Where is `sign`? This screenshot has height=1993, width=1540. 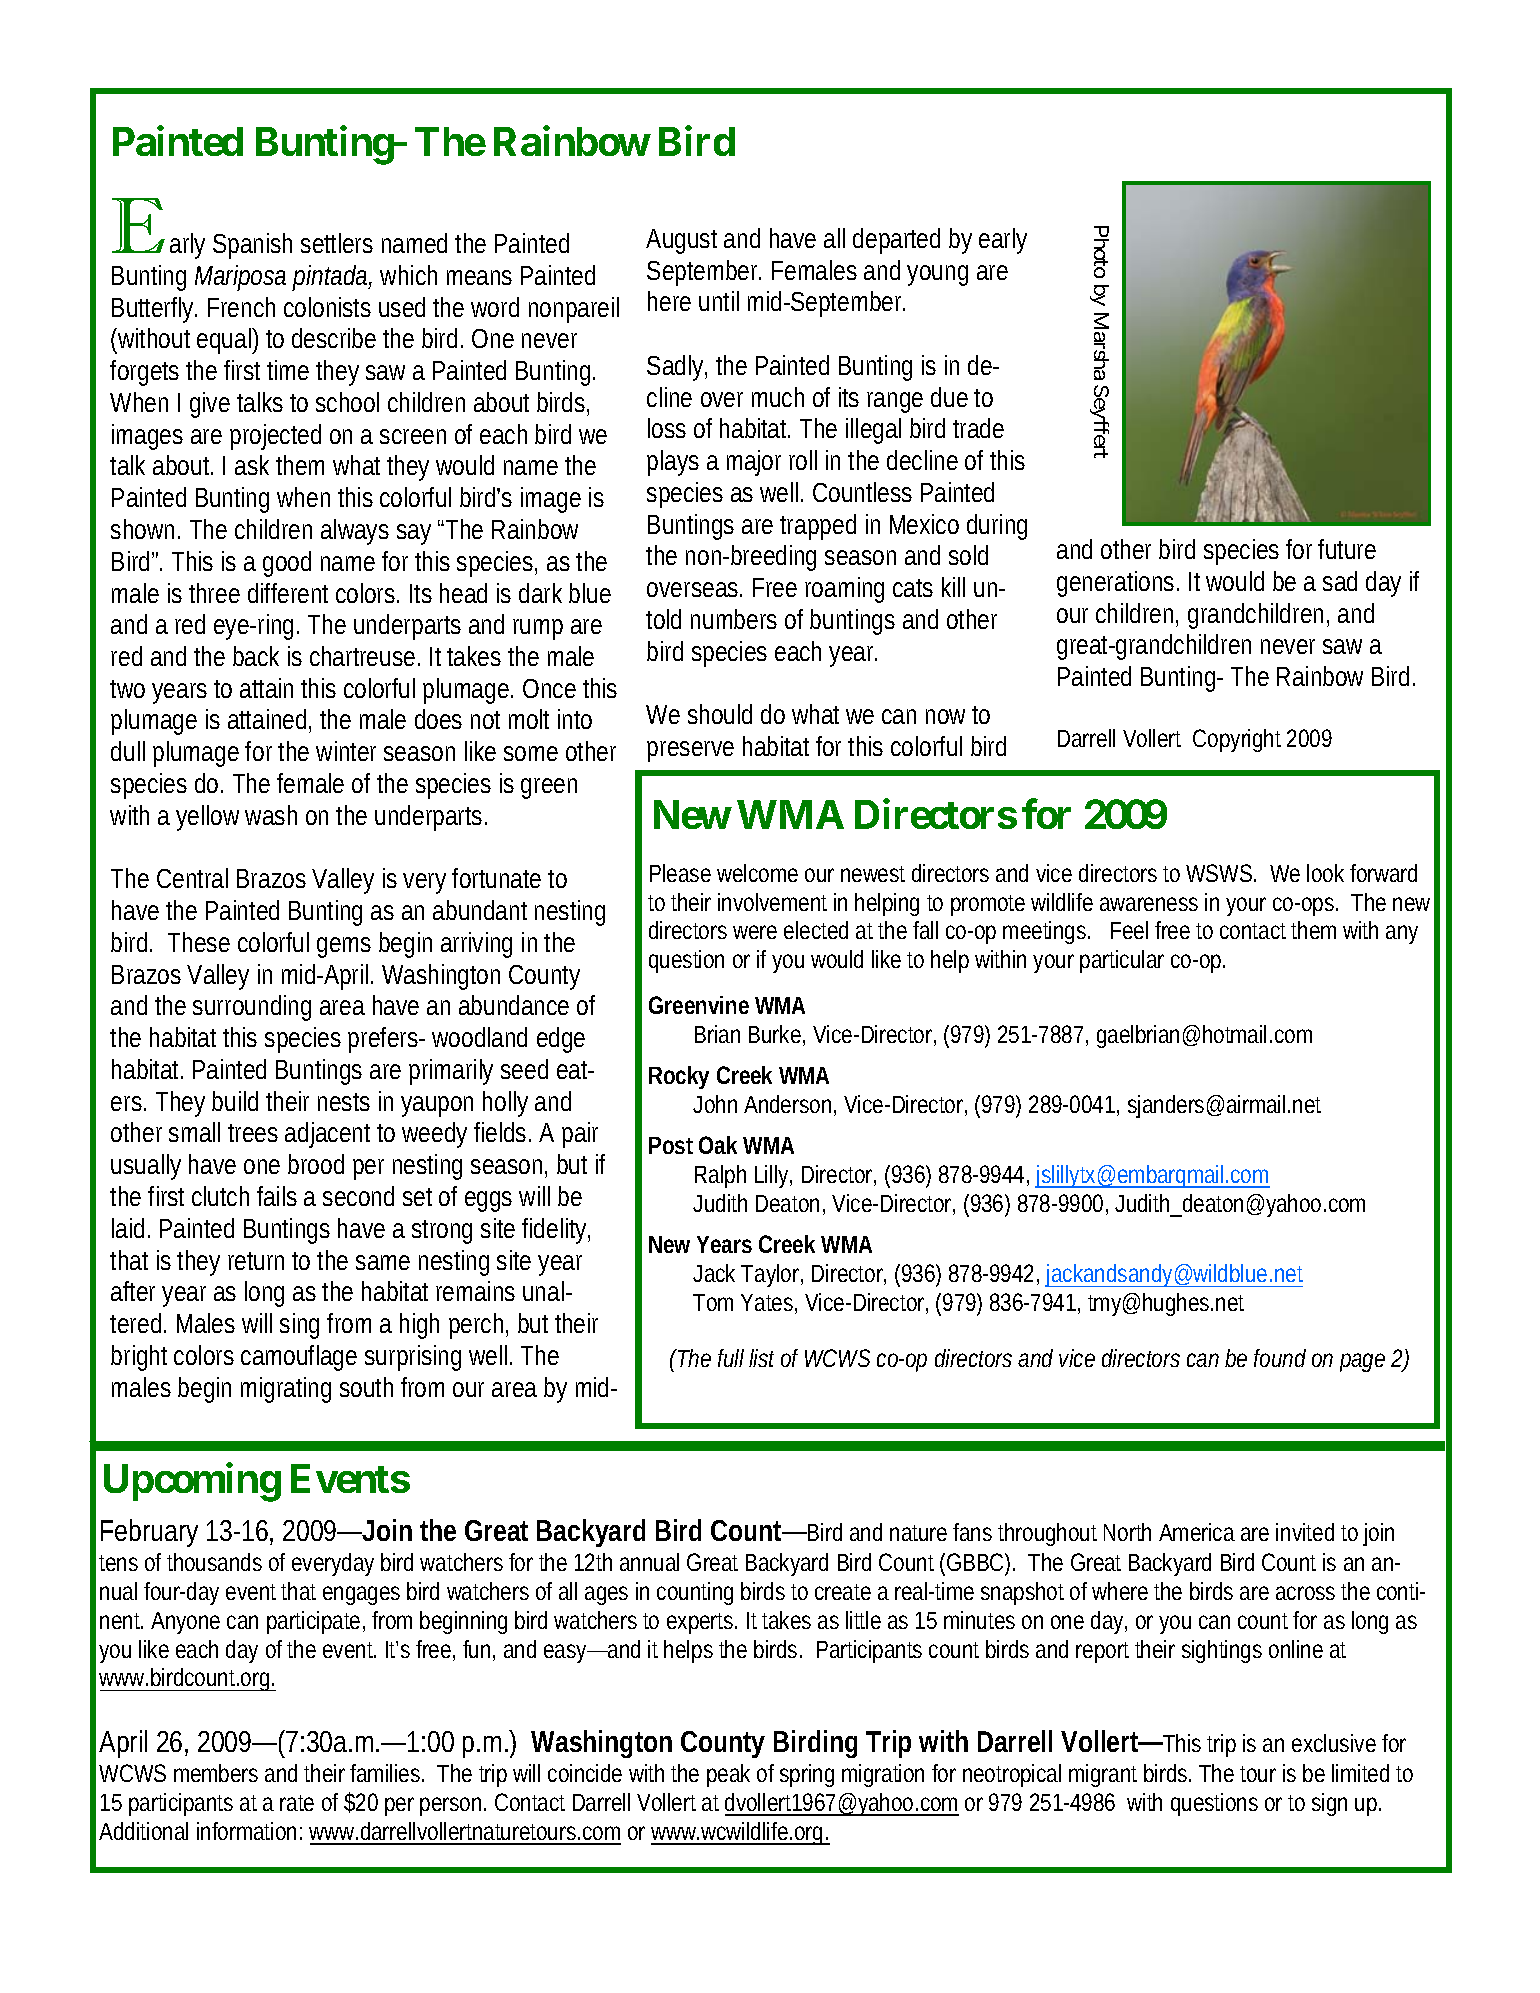
sign is located at coordinates (1329, 1804).
